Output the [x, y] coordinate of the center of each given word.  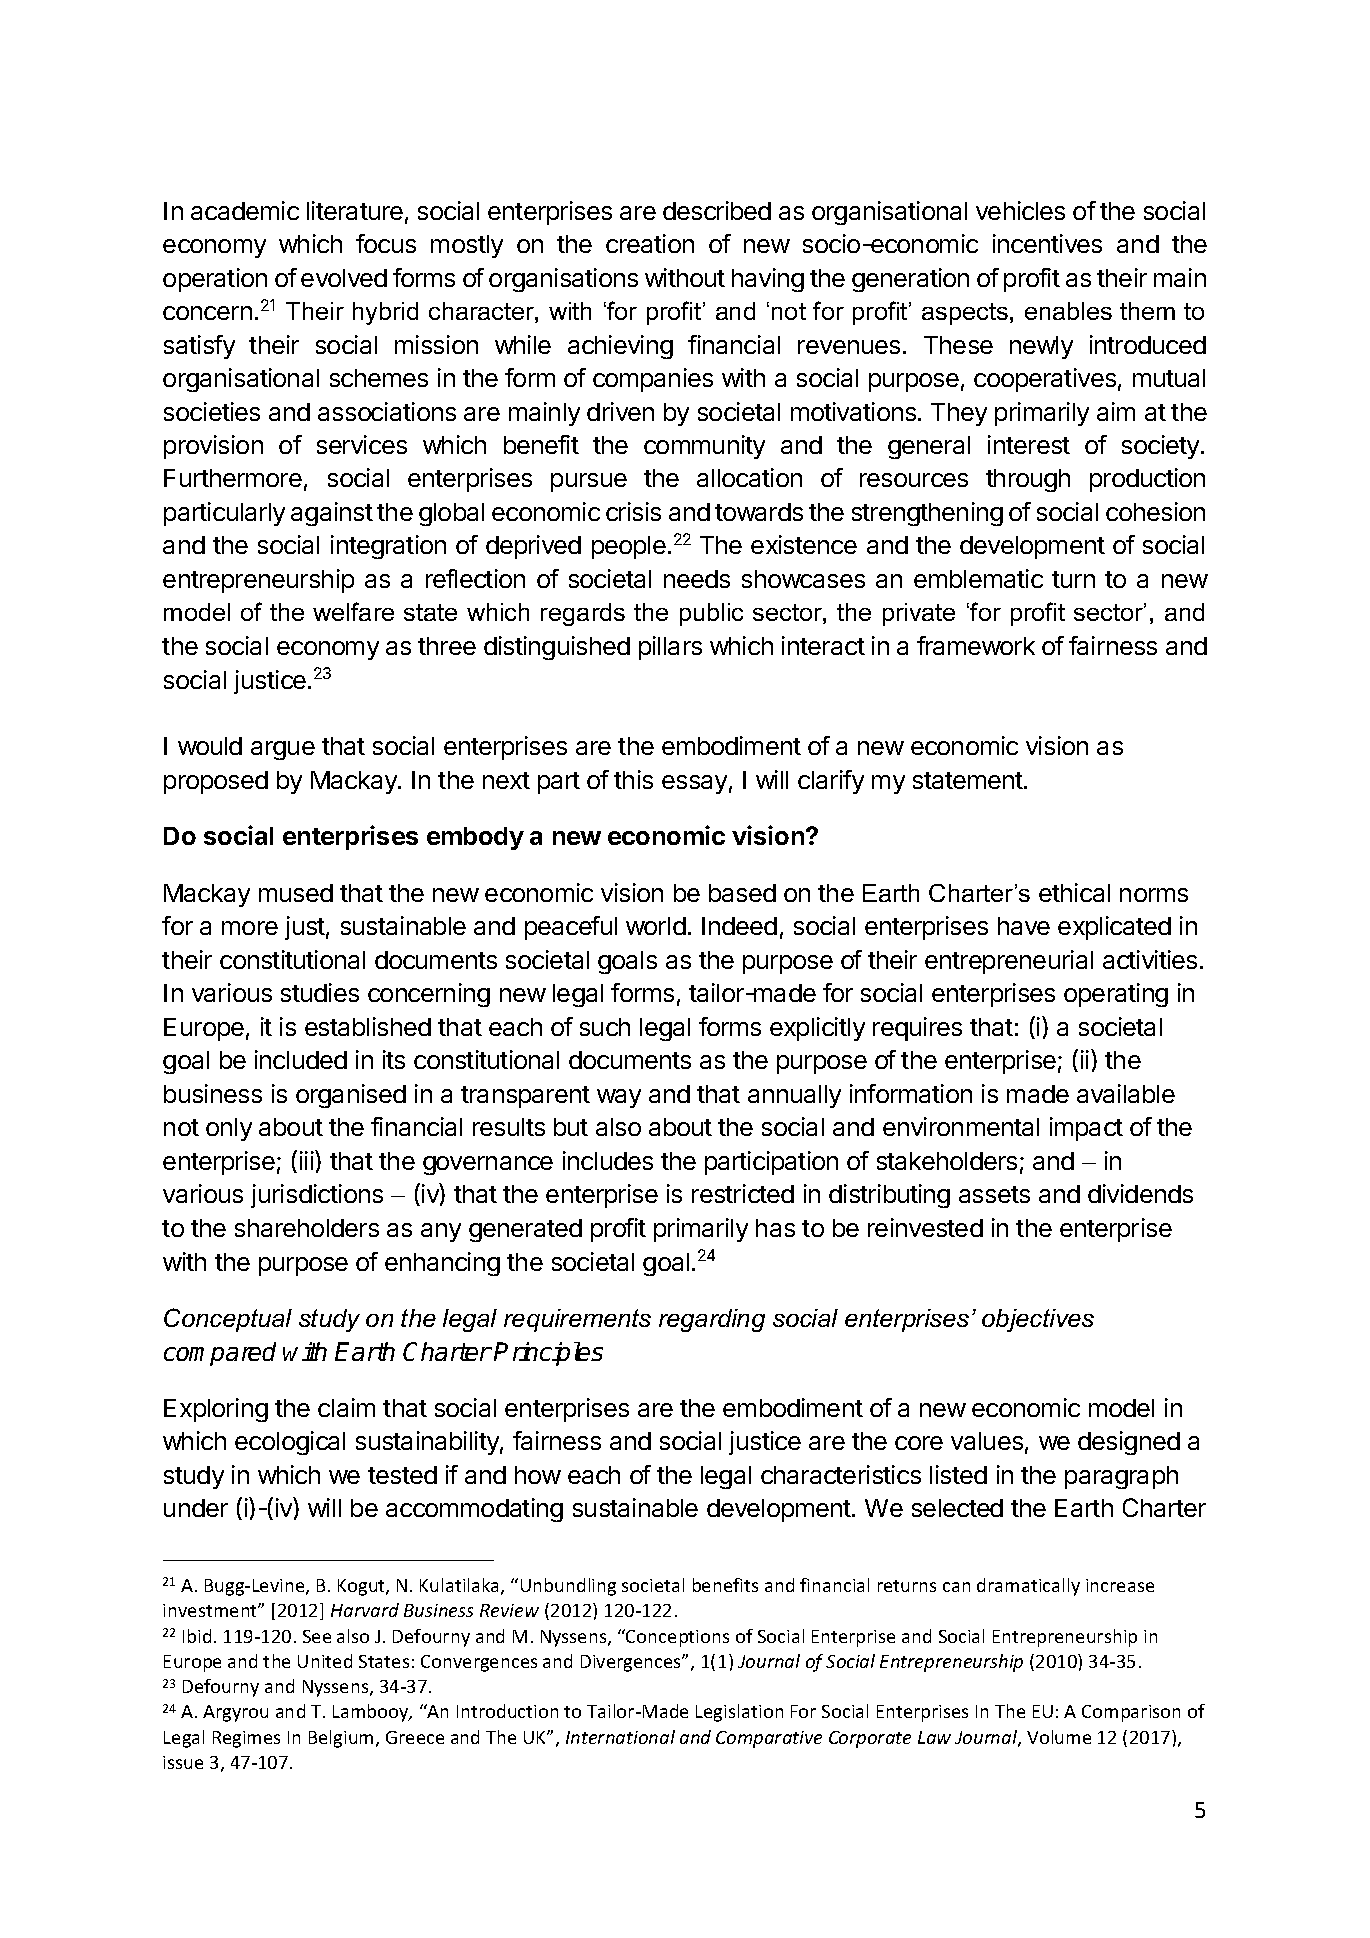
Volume [1059, 1737]
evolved [344, 278]
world [656, 926]
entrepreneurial [1009, 962]
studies [320, 992]
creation [650, 243]
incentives [1047, 243]
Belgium [343, 1739]
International [620, 1737]
